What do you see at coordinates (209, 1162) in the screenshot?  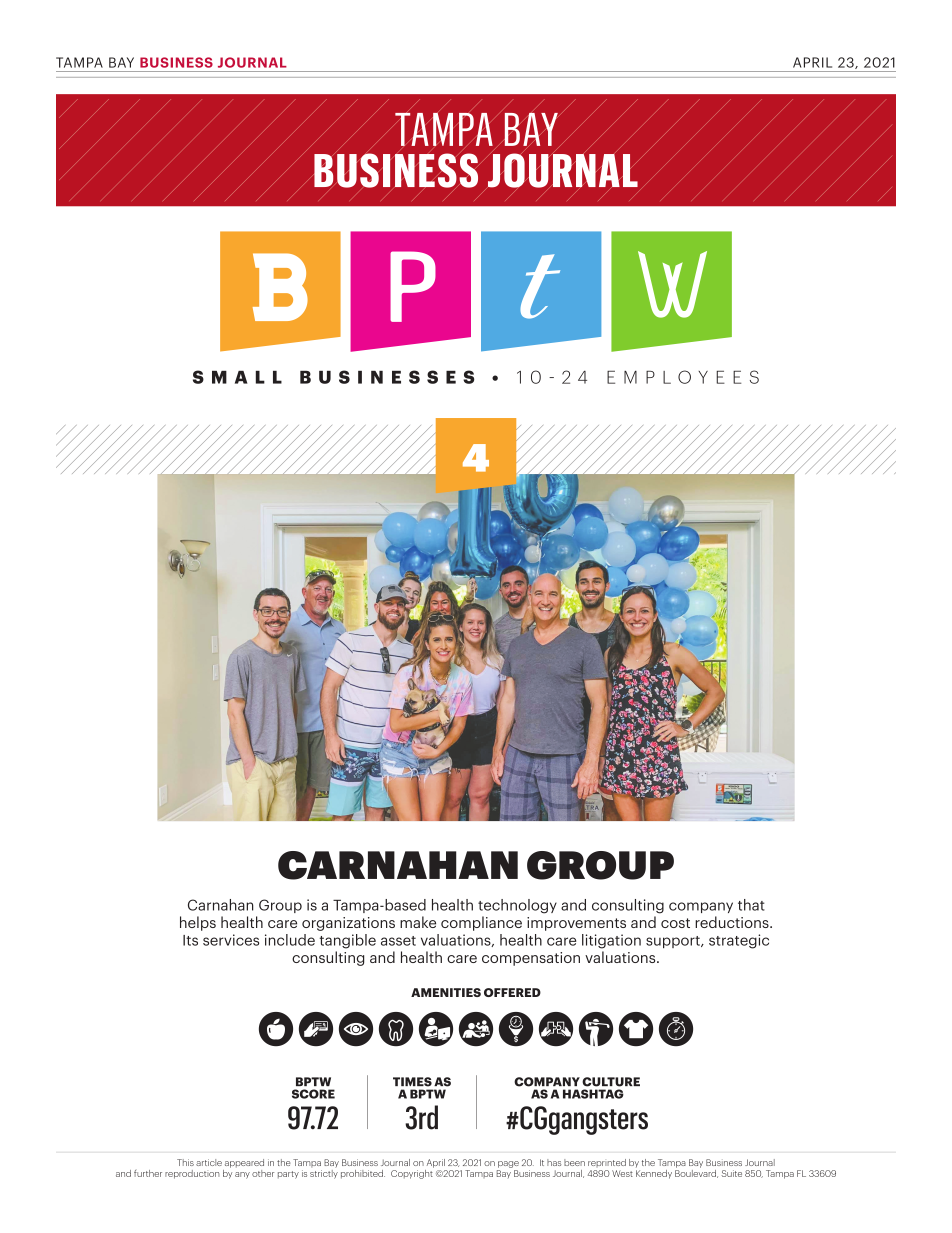 I see `article` at bounding box center [209, 1162].
